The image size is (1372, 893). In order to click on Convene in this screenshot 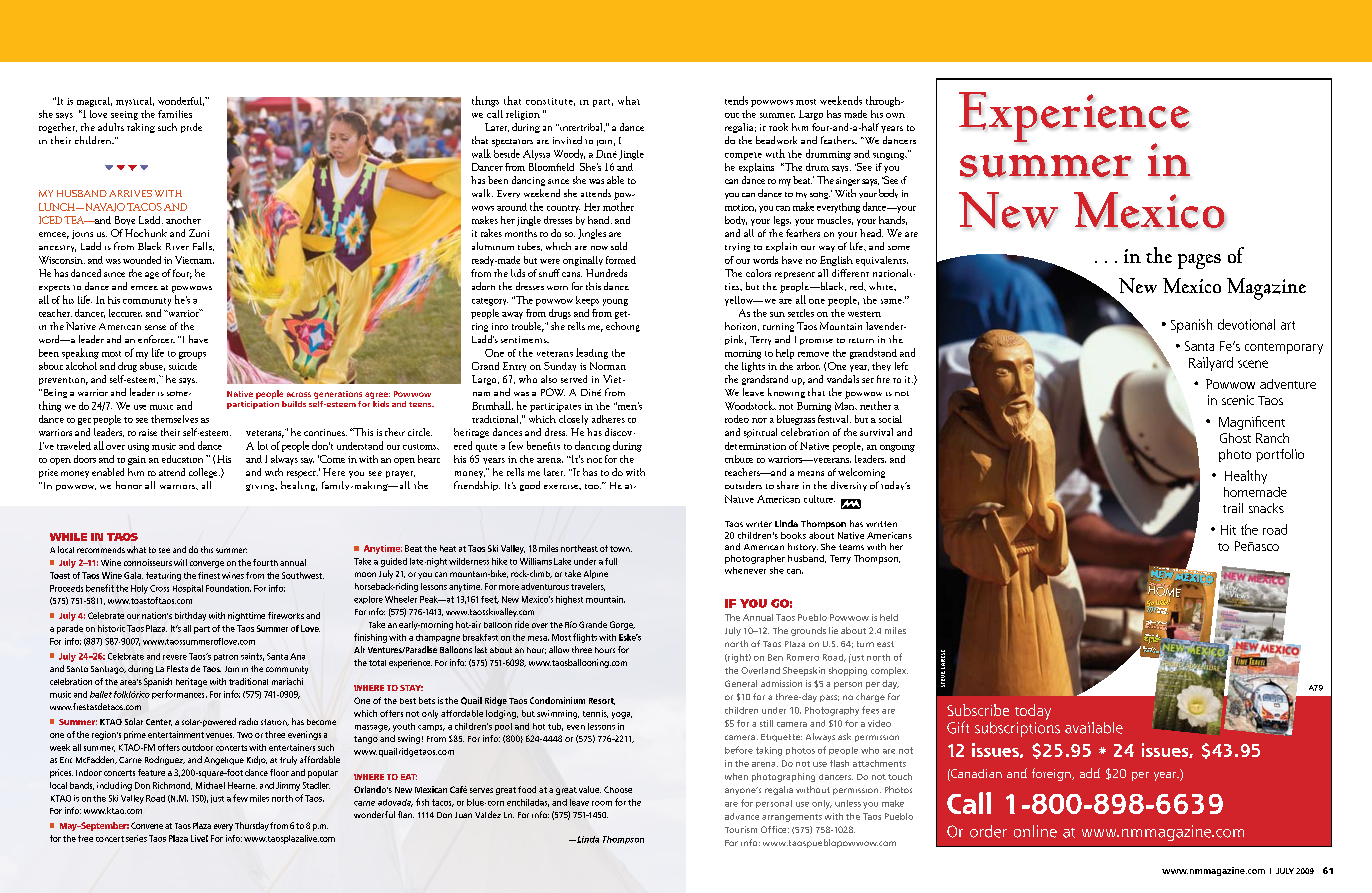, I will do `click(147, 825)`.
